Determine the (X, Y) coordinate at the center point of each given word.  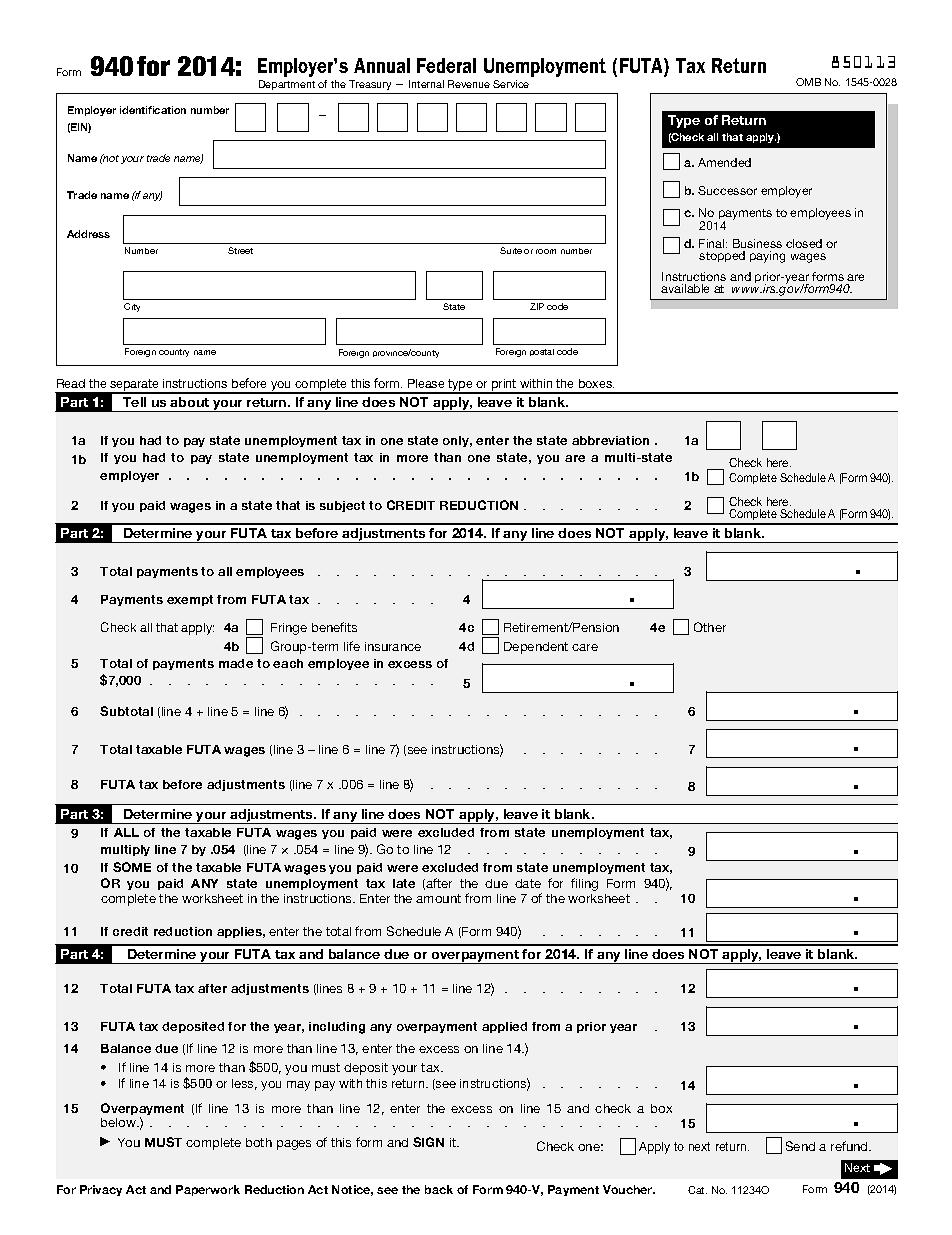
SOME (132, 867)
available (685, 288)
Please (426, 383)
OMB (808, 82)
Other (710, 627)
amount (438, 898)
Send (800, 1146)
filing (584, 884)
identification (153, 110)
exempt (190, 600)
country (174, 353)
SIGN (428, 1142)
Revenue (469, 84)
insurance (393, 646)
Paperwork (208, 1190)
